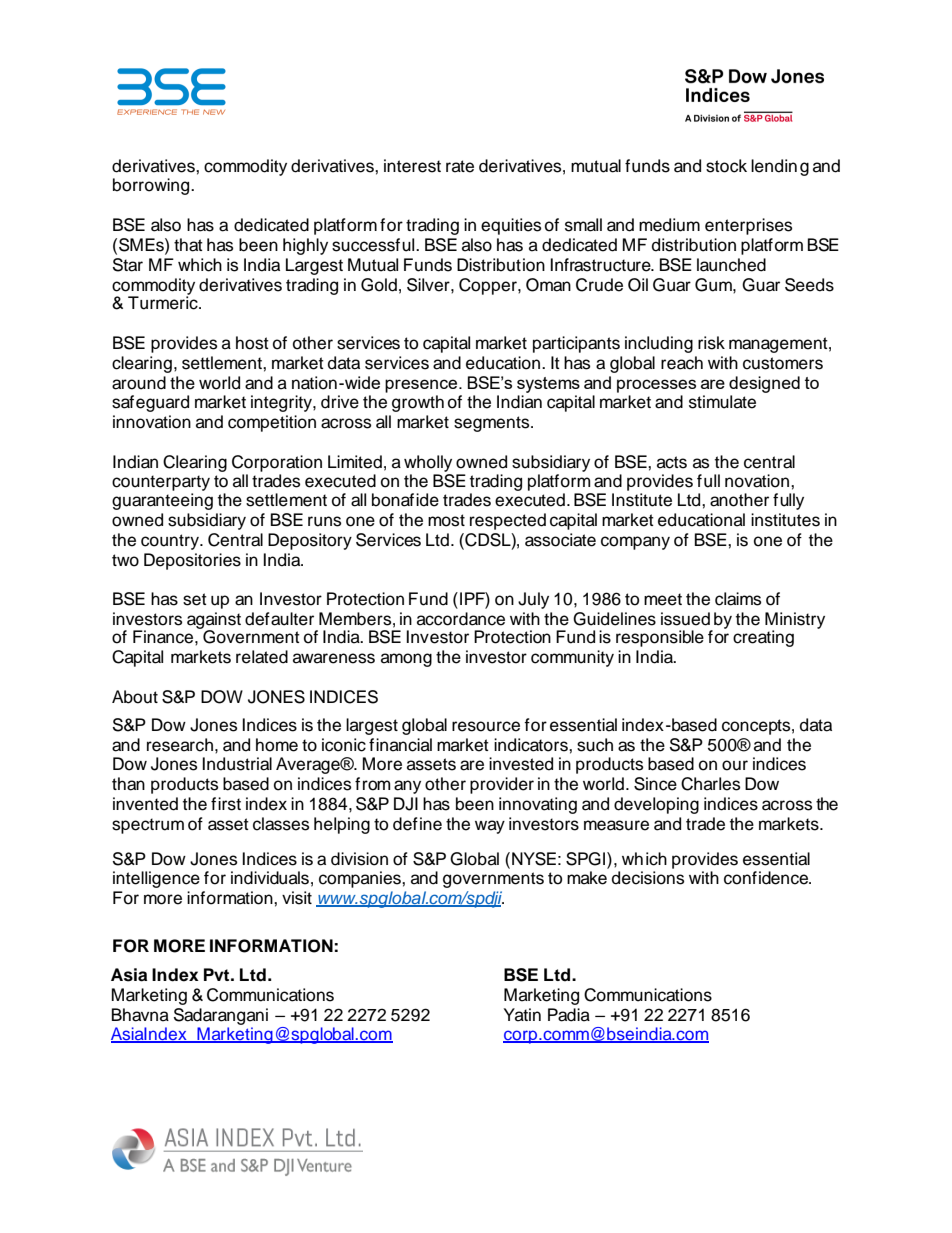  I want to click on Yatin, so click(522, 1015).
